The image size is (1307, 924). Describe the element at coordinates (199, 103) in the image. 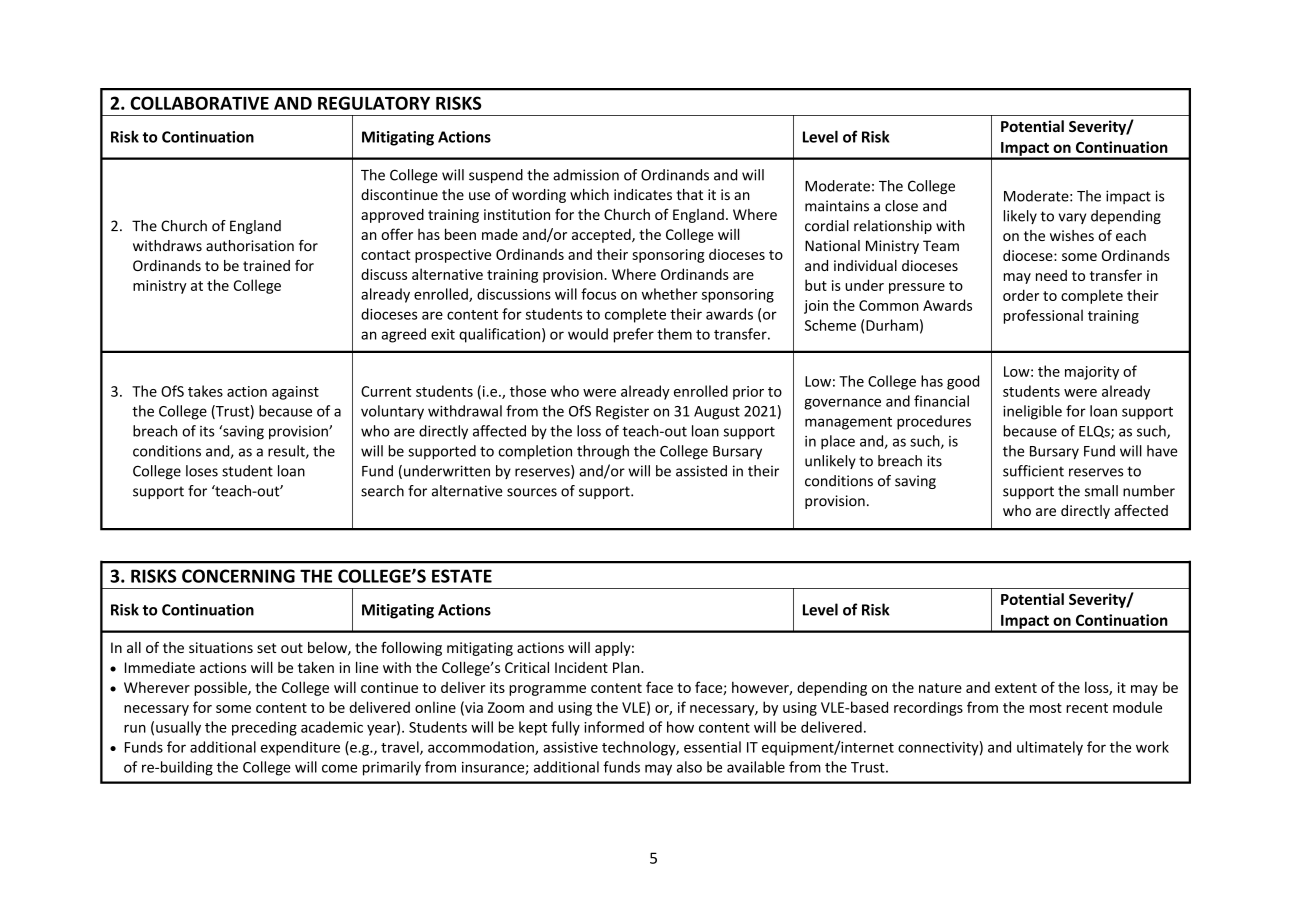

I see `COLLABORATIVE` at that location.
